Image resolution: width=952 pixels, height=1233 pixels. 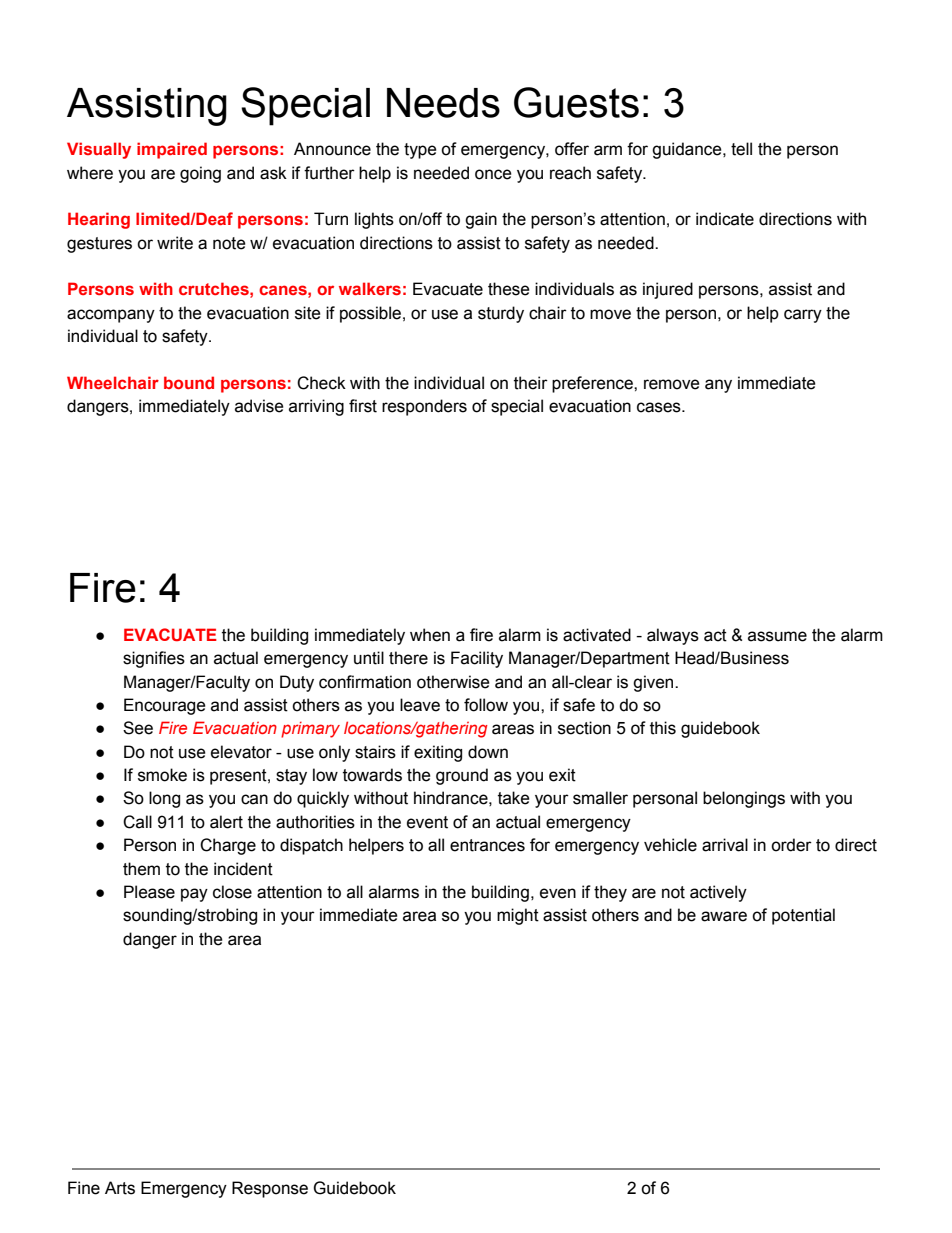 What do you see at coordinates (120, 1188) in the screenshot?
I see `Arts` at bounding box center [120, 1188].
